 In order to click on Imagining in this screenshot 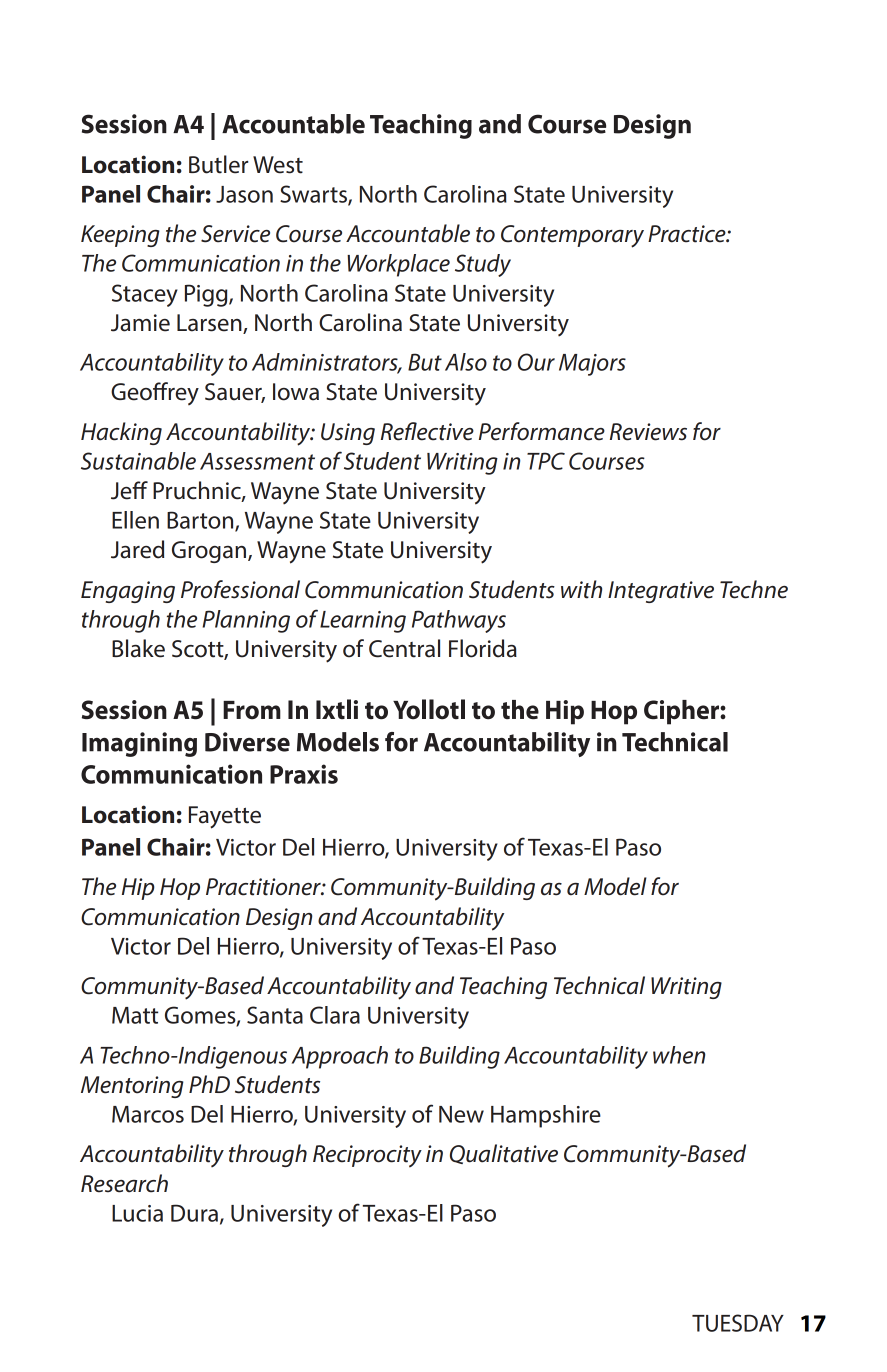, I will do `click(139, 744)`.
